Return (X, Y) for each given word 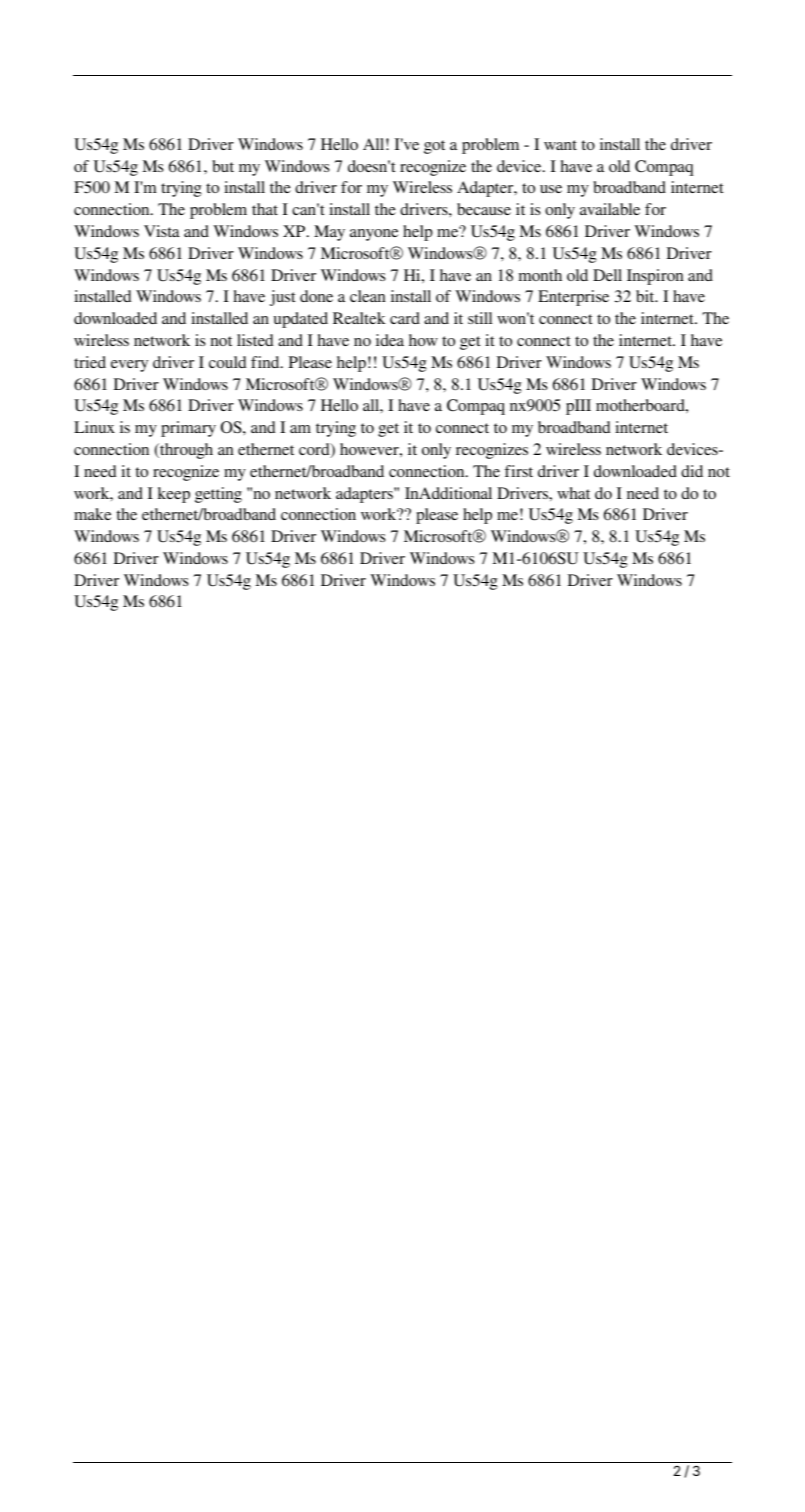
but (223, 166)
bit (646, 296)
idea (390, 340)
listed (255, 340)
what (573, 493)
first (519, 471)
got (434, 147)
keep (174, 495)
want (560, 145)
